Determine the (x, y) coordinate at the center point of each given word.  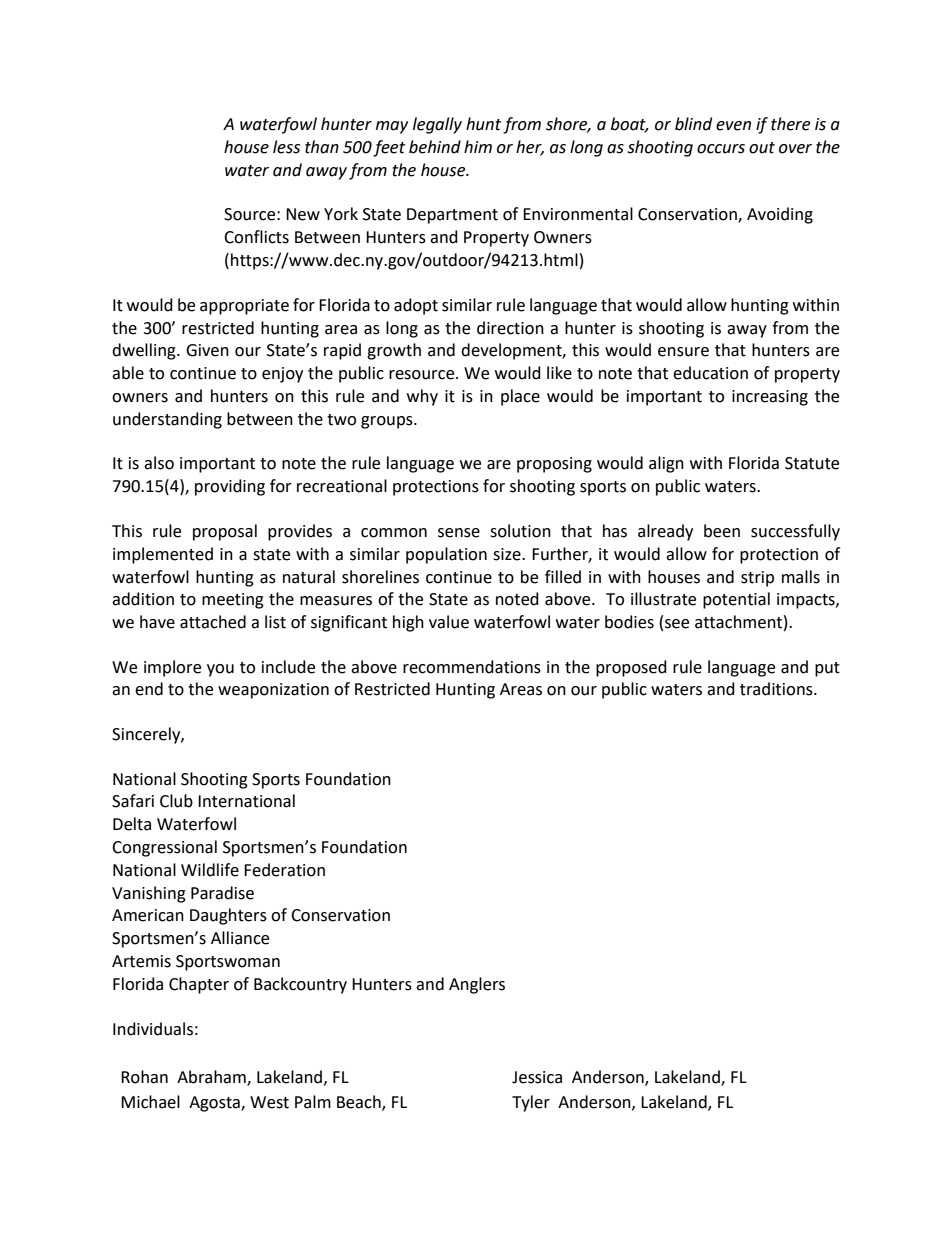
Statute (812, 463)
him (478, 146)
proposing (554, 465)
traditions (777, 689)
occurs (721, 149)
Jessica (537, 1077)
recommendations (472, 667)
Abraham (212, 1078)
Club (176, 801)
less (286, 147)
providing (230, 487)
